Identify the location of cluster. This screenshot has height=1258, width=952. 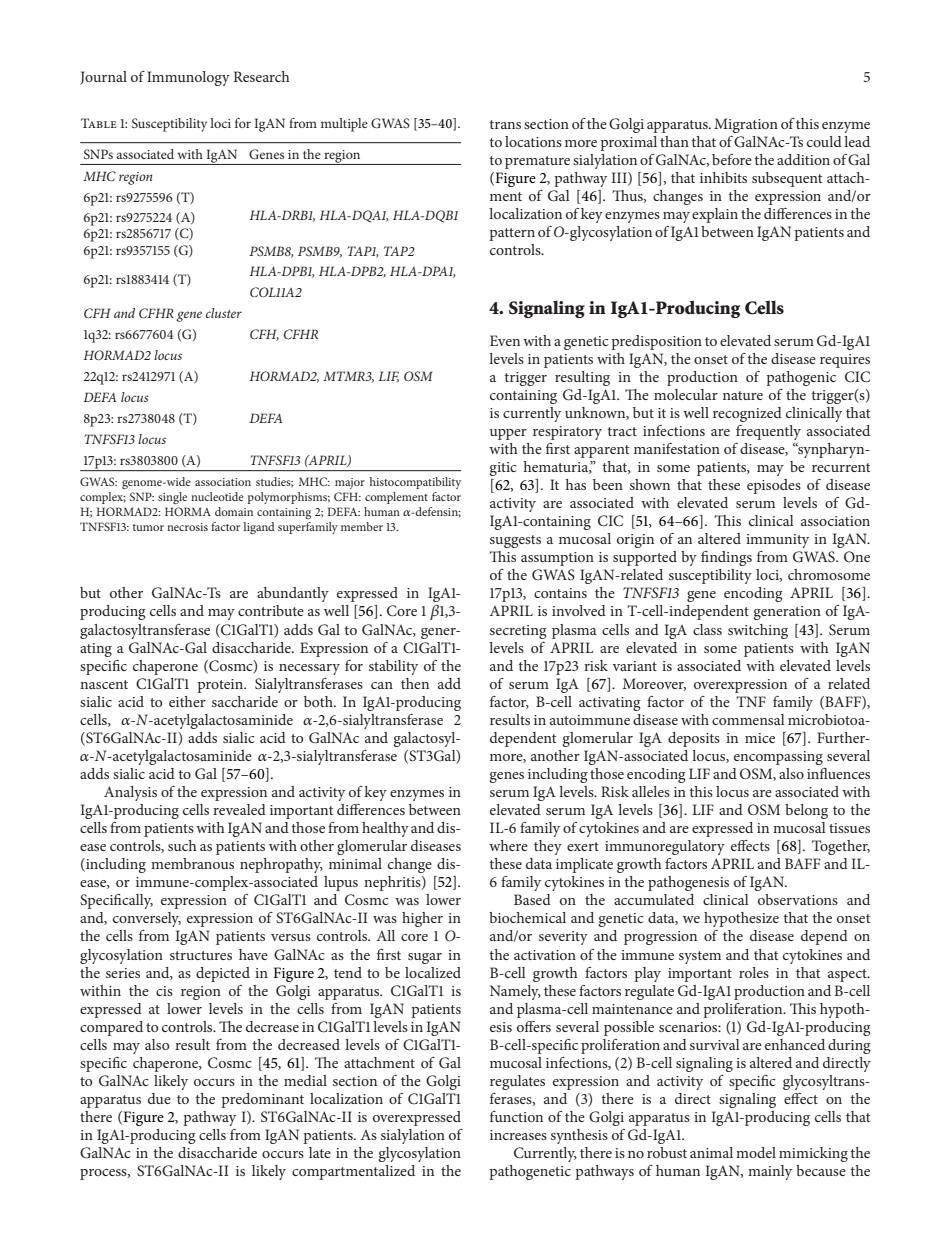
(224, 313).
